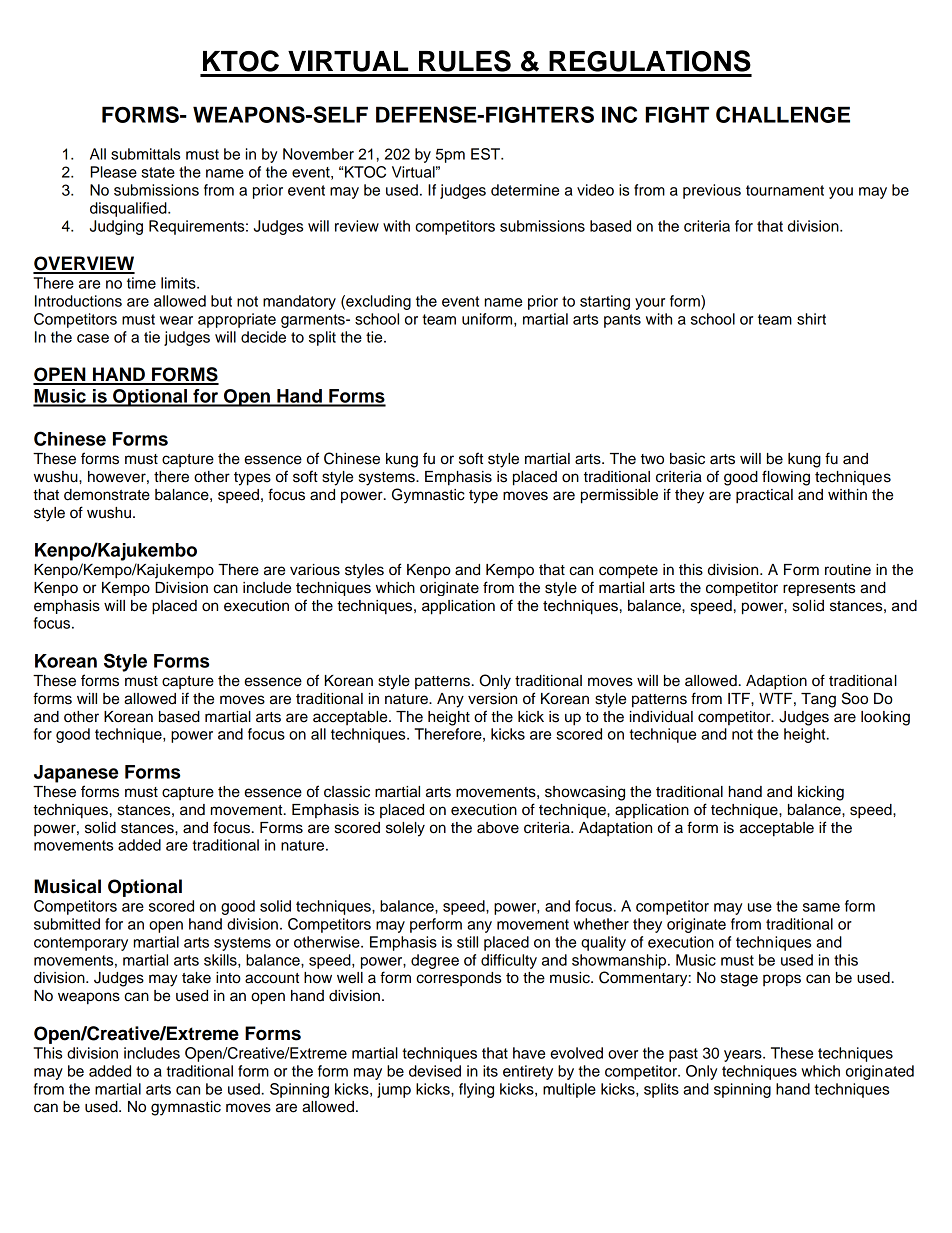 This screenshot has height=1233, width=952. What do you see at coordinates (783, 114) in the screenshot?
I see `CHALLENGE` at bounding box center [783, 114].
